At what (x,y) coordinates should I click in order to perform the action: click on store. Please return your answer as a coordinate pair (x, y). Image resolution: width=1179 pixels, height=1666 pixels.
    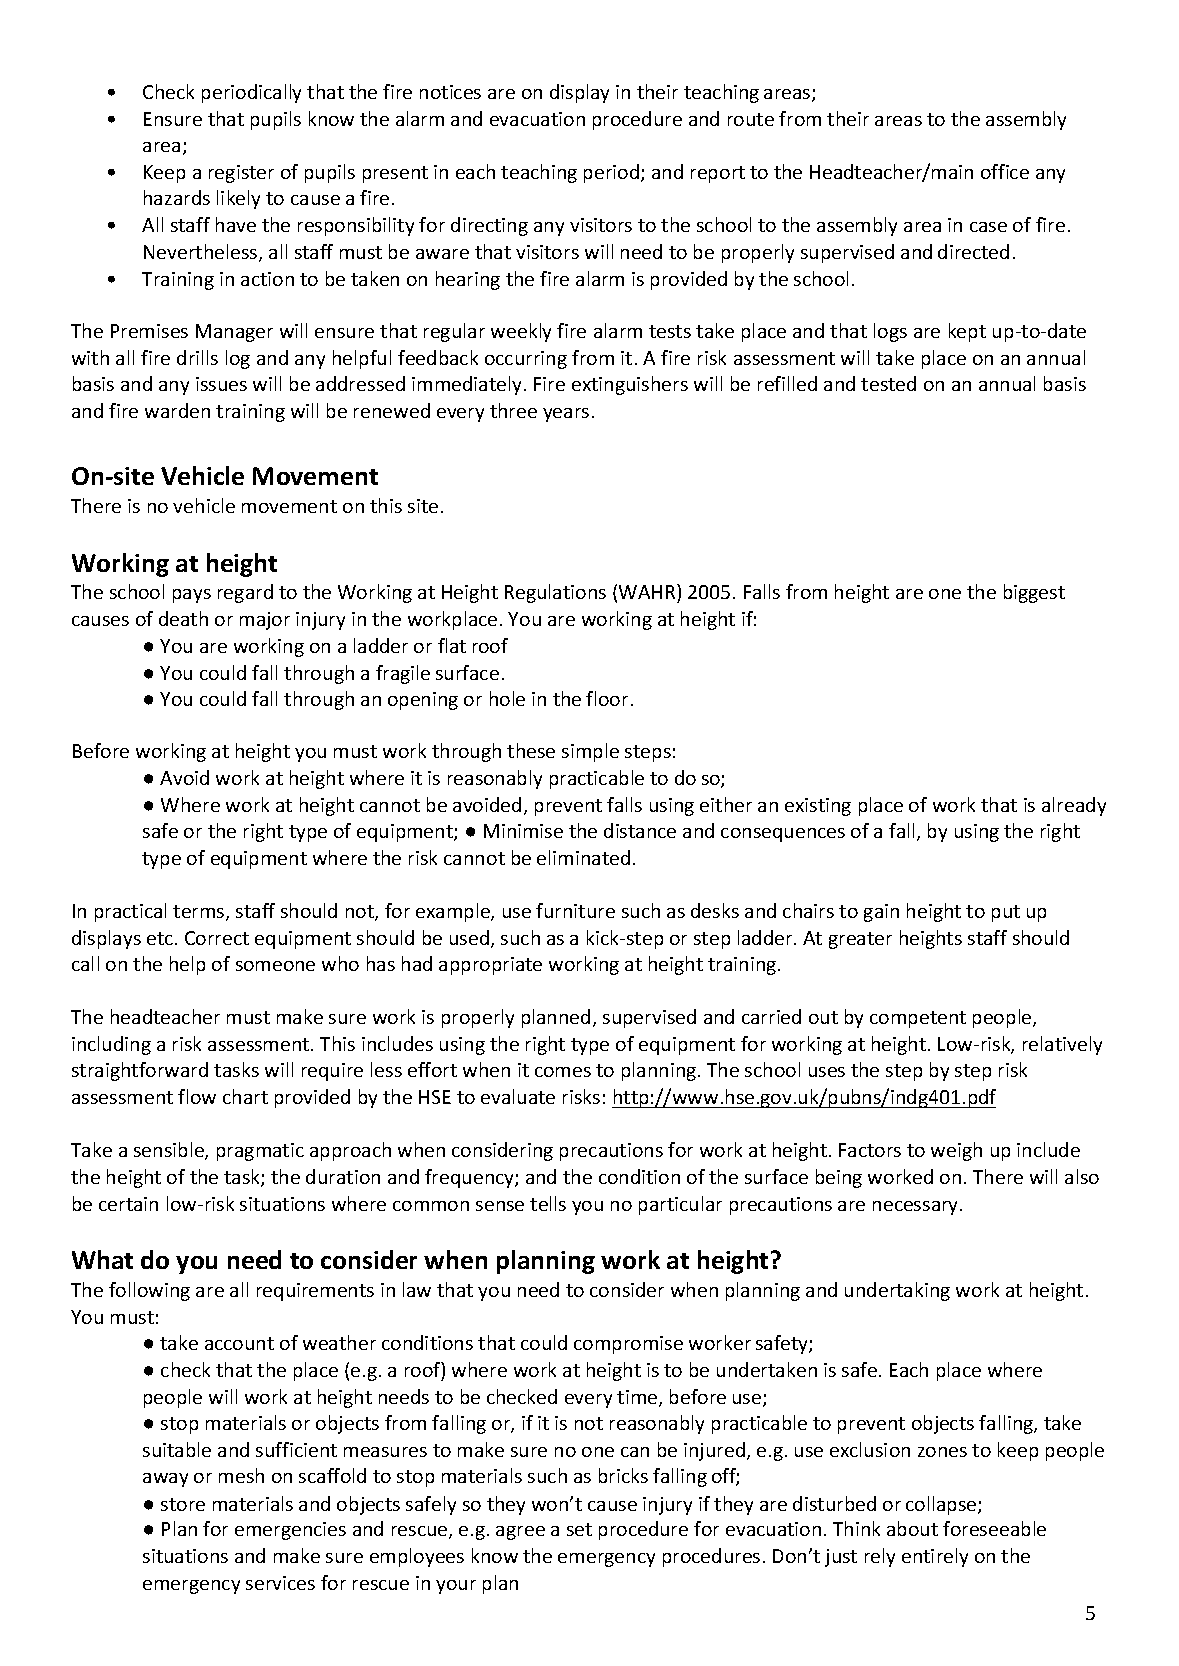
    Looking at the image, I should click on (183, 1504).
